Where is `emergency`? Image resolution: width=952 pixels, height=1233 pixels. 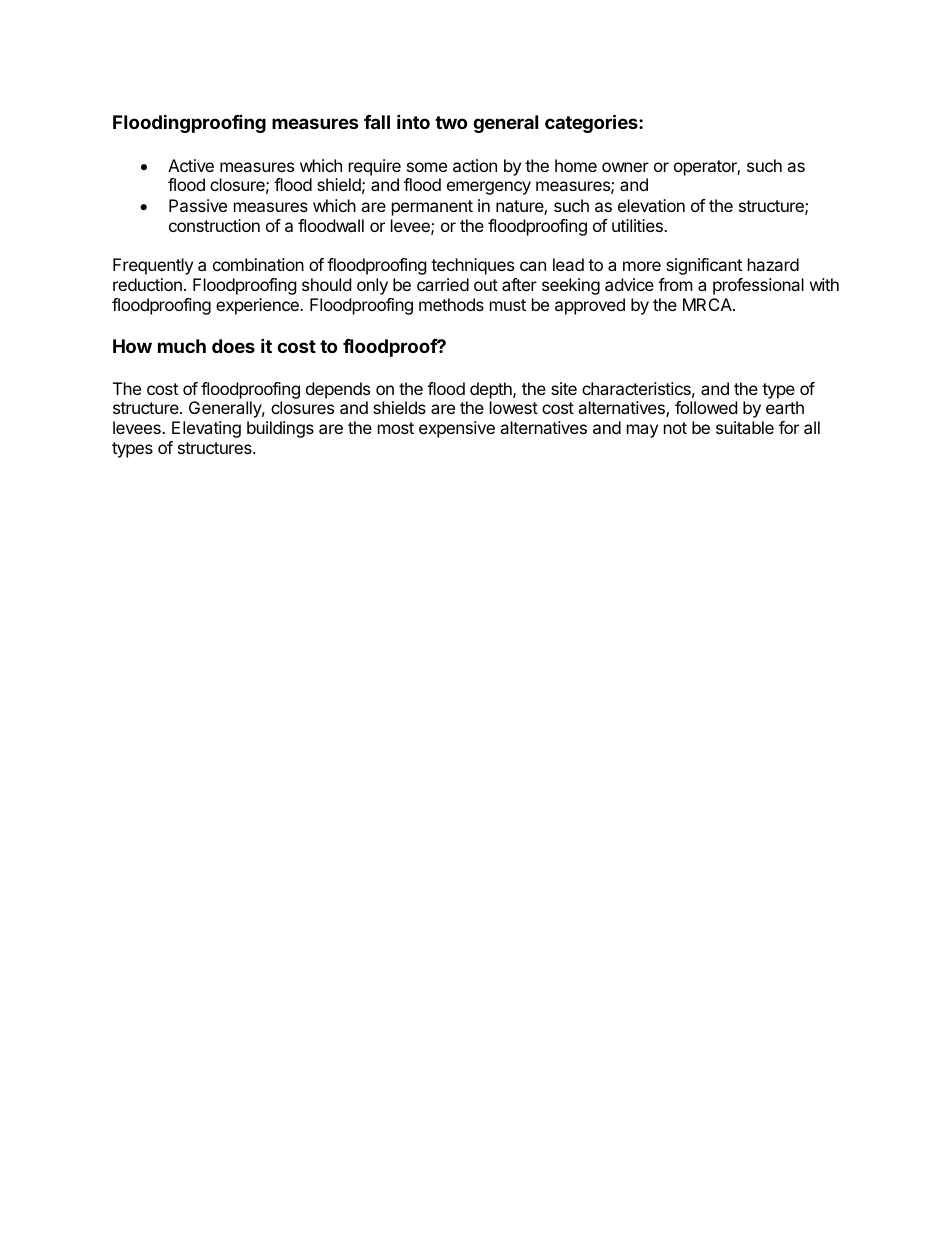 emergency is located at coordinates (489, 188).
